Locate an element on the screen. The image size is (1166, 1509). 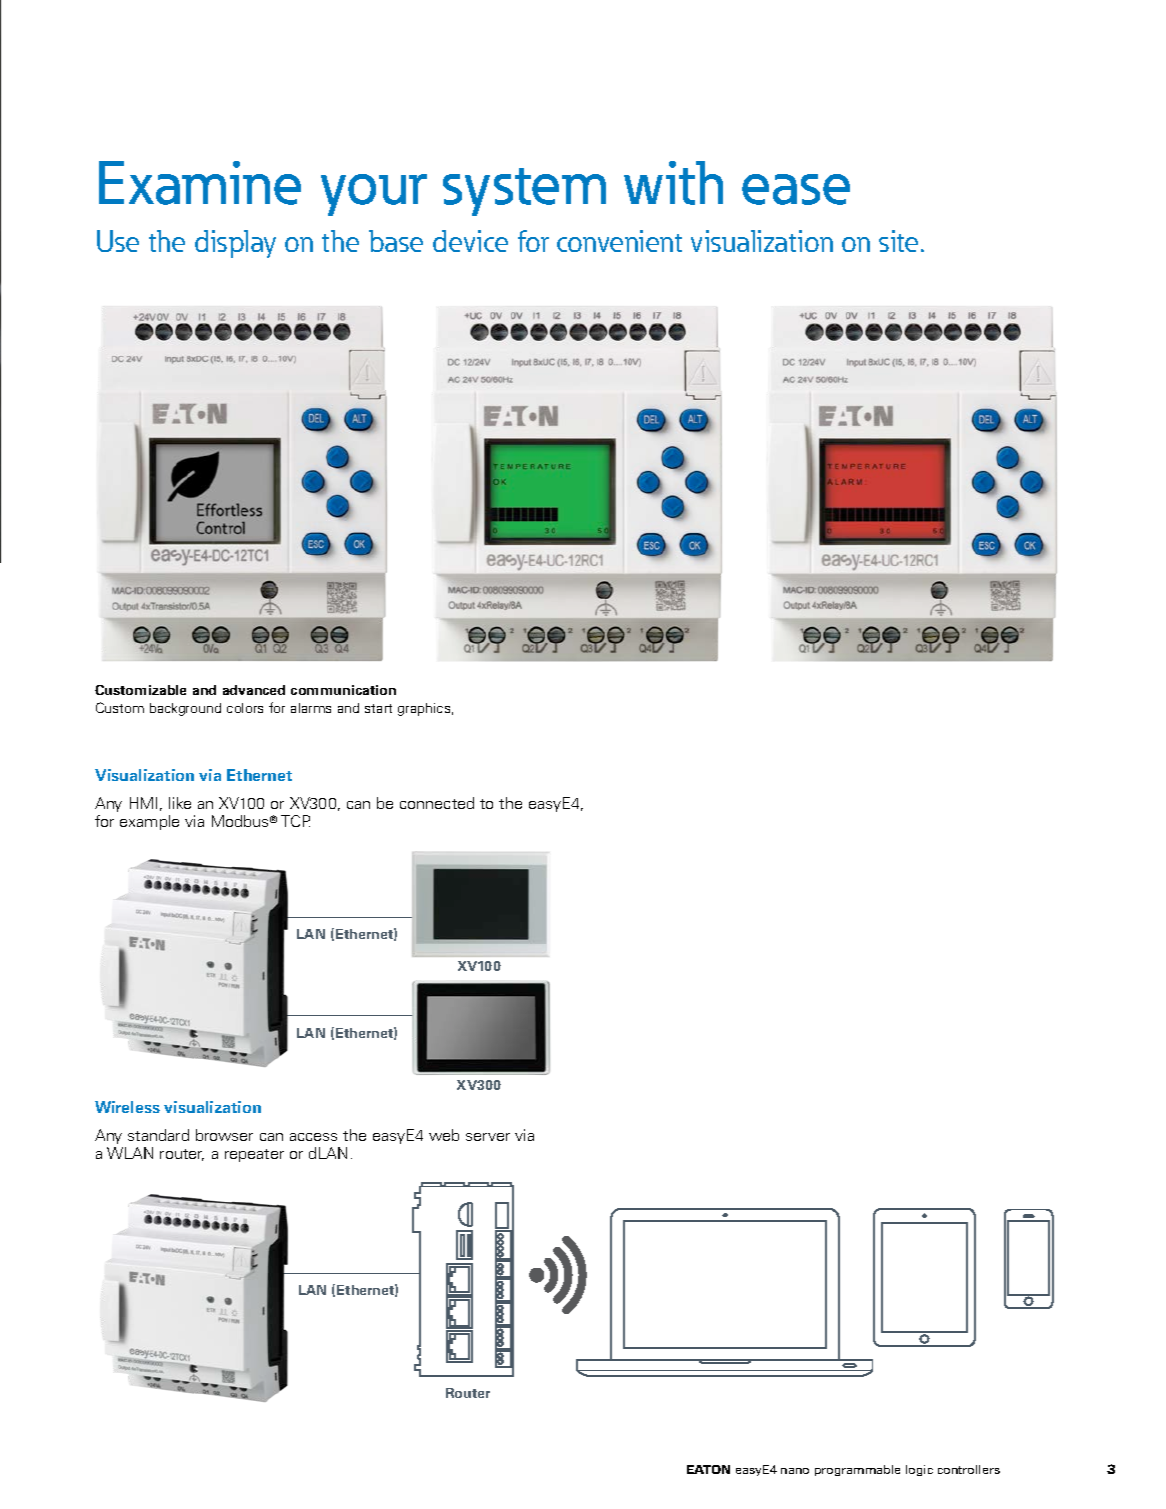
start is located at coordinates (378, 708).
